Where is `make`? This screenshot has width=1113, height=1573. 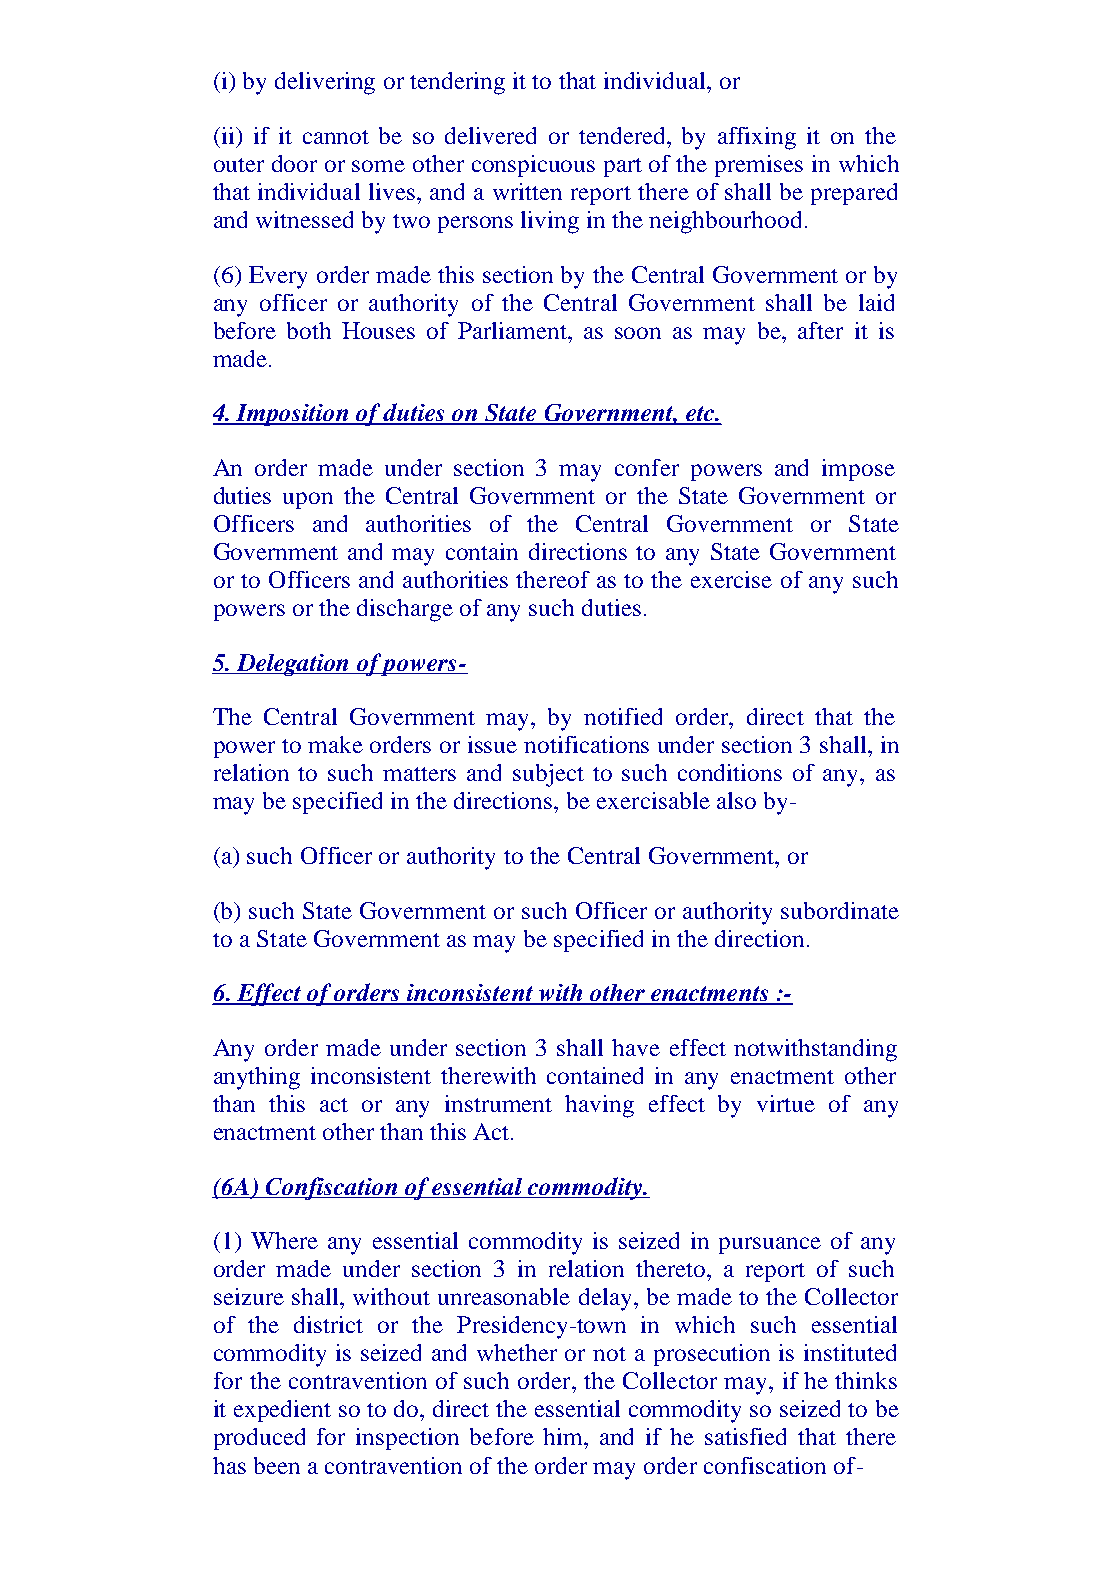
make is located at coordinates (335, 744).
